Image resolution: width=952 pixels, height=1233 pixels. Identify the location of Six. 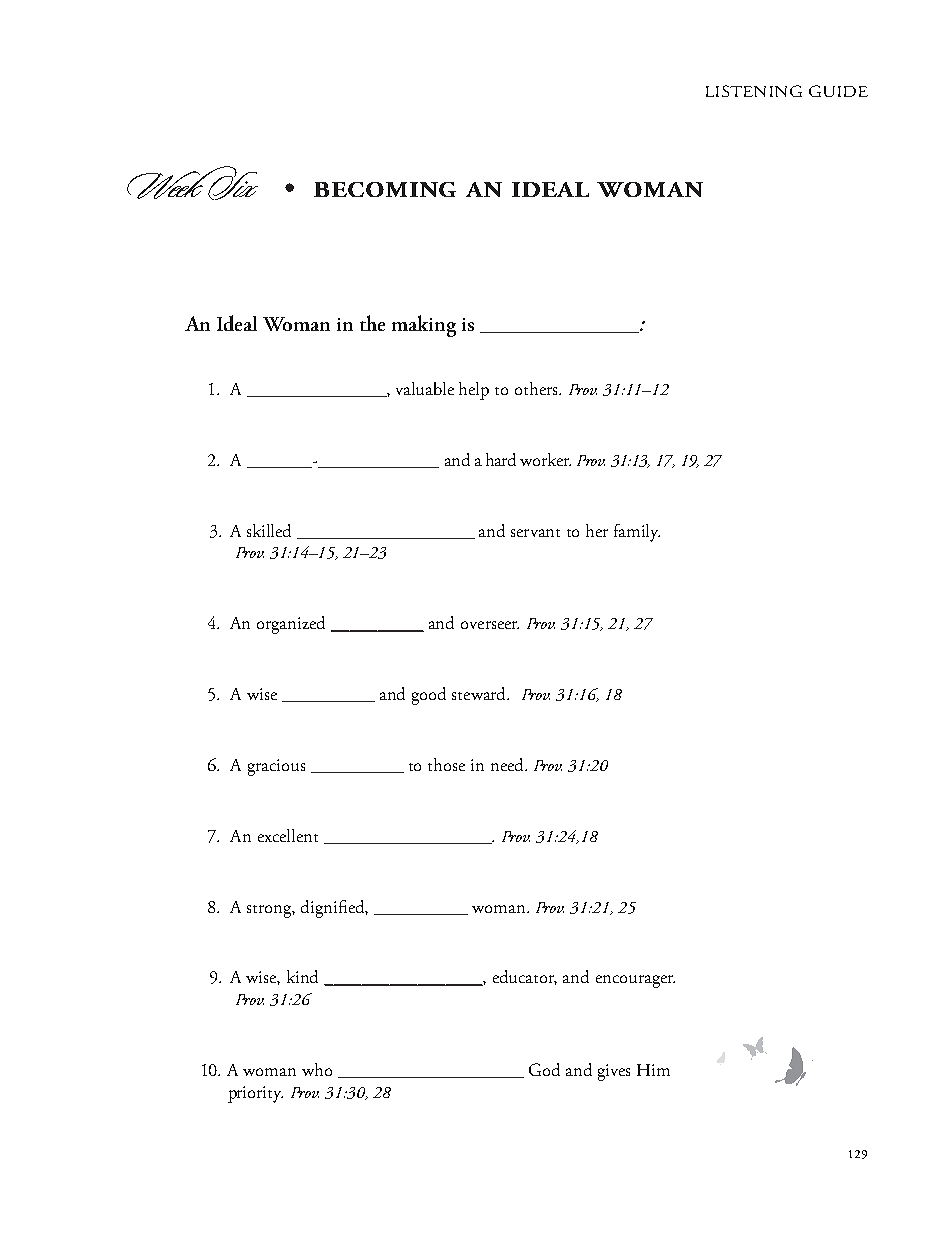
(232, 184).
